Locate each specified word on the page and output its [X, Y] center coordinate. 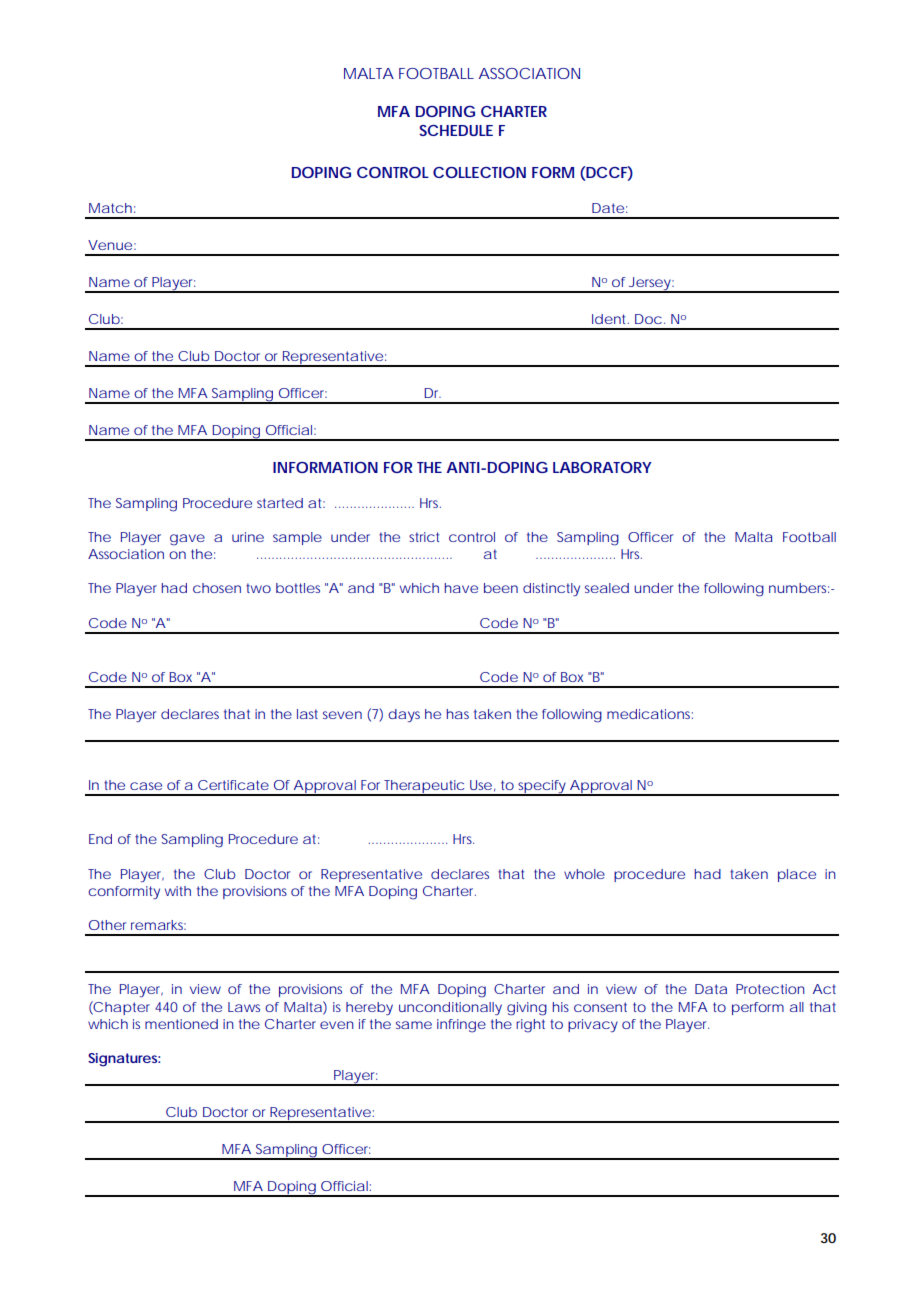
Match [110, 208]
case [146, 786]
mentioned [181, 1024]
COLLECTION [479, 172]
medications [650, 714]
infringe [461, 1026]
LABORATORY [602, 467]
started [280, 503]
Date [608, 208]
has [458, 714]
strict [424, 537]
